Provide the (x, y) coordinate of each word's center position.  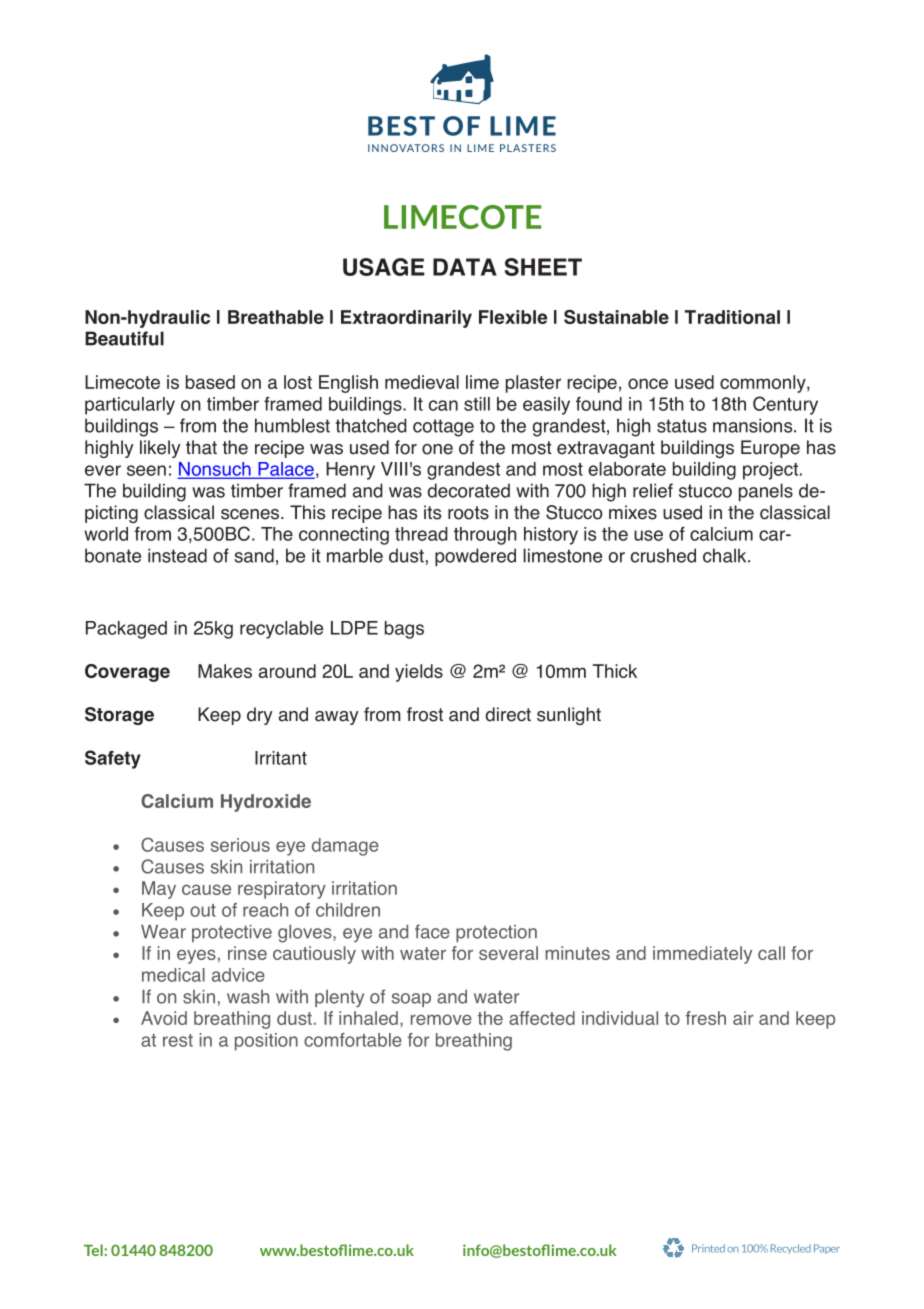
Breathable (276, 317)
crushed (663, 555)
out (203, 910)
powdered (475, 557)
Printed (708, 1248)
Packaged (126, 630)
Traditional (732, 317)
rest (178, 1040)
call (771, 953)
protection (496, 933)
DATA (465, 267)
